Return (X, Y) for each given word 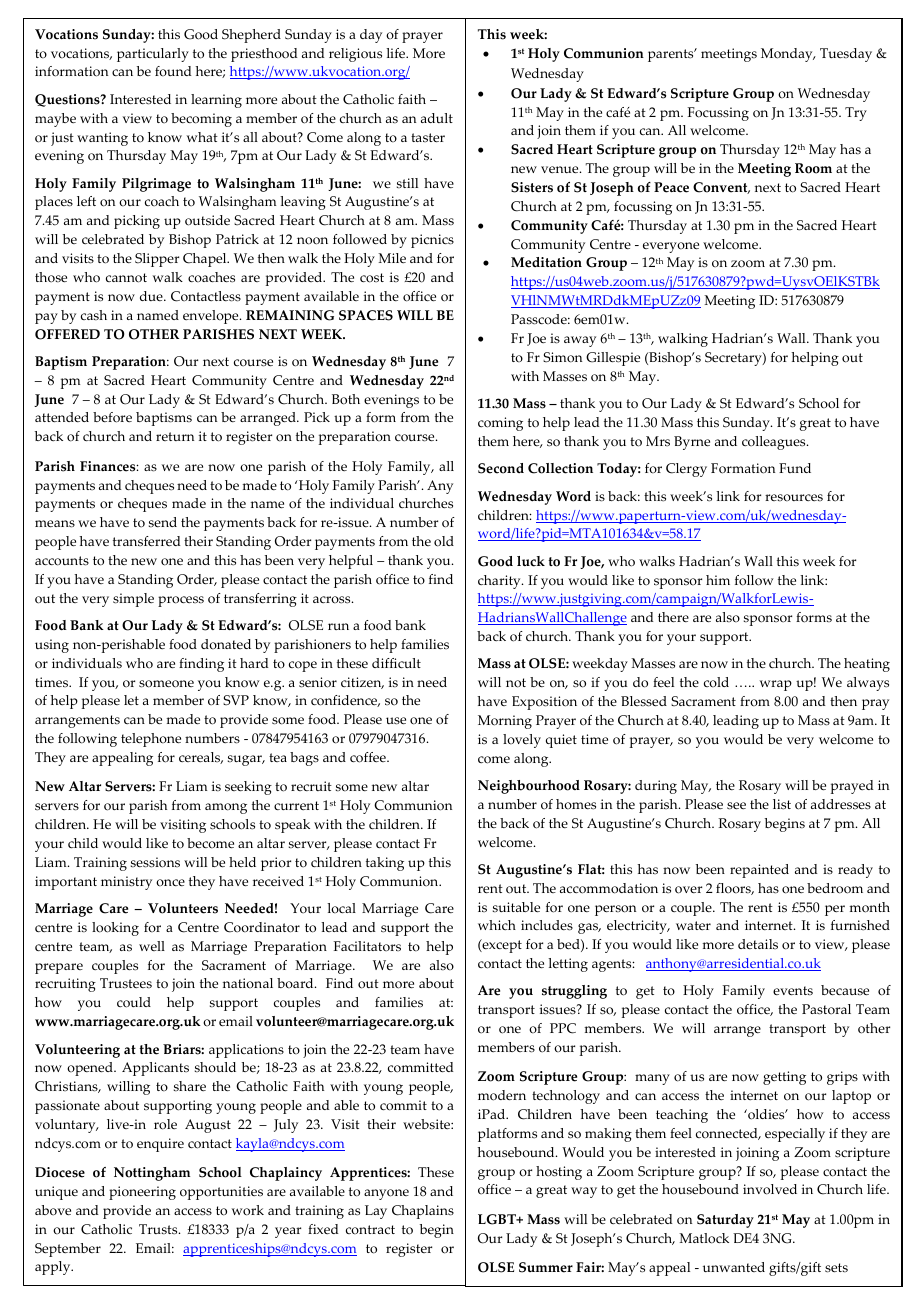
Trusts (159, 1229)
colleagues (775, 443)
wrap (776, 685)
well (152, 946)
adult (437, 118)
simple (133, 600)
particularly (153, 55)
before (112, 417)
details (758, 944)
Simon (562, 357)
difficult (396, 663)
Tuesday (846, 55)
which (497, 925)
